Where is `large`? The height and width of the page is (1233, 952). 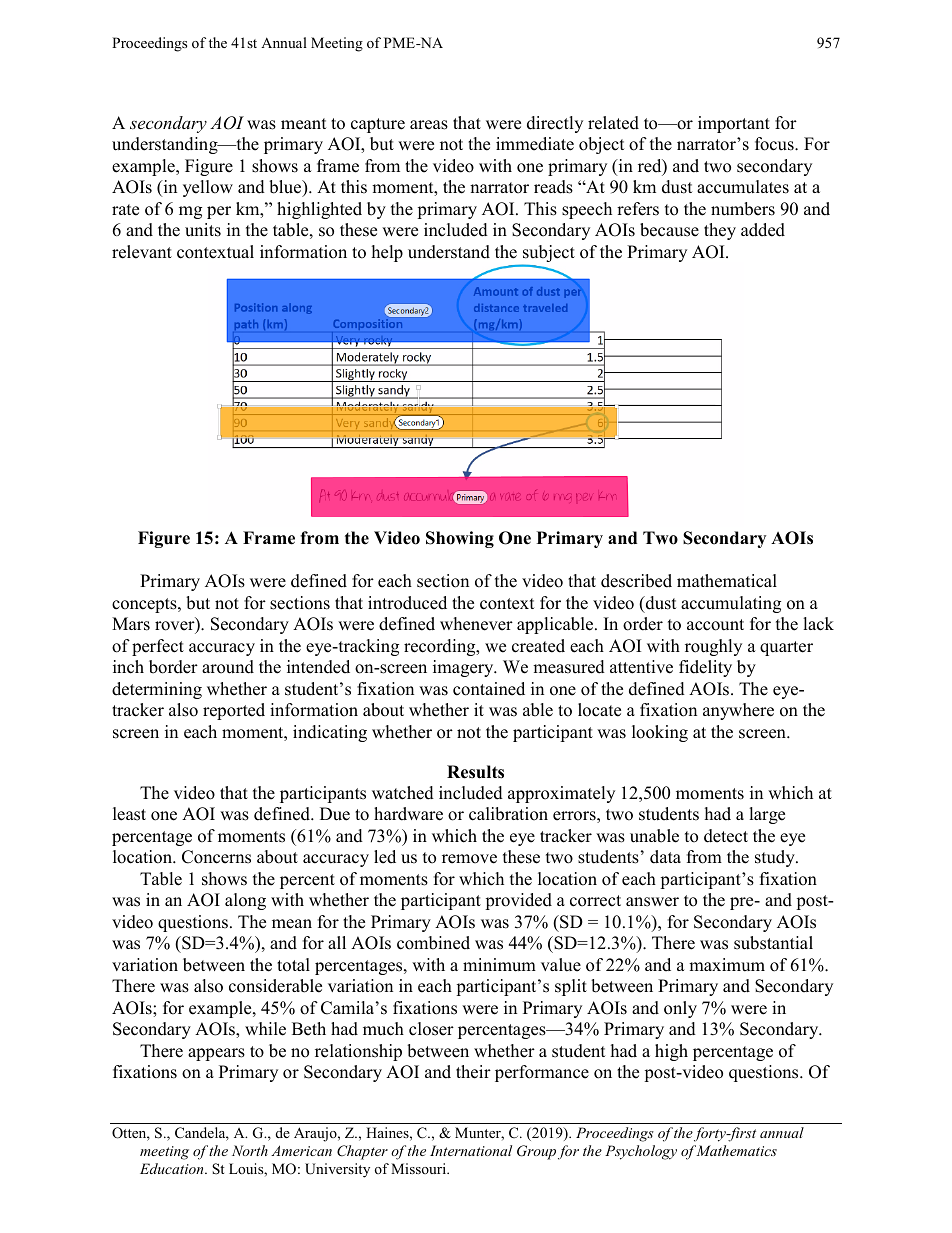 large is located at coordinates (767, 815).
